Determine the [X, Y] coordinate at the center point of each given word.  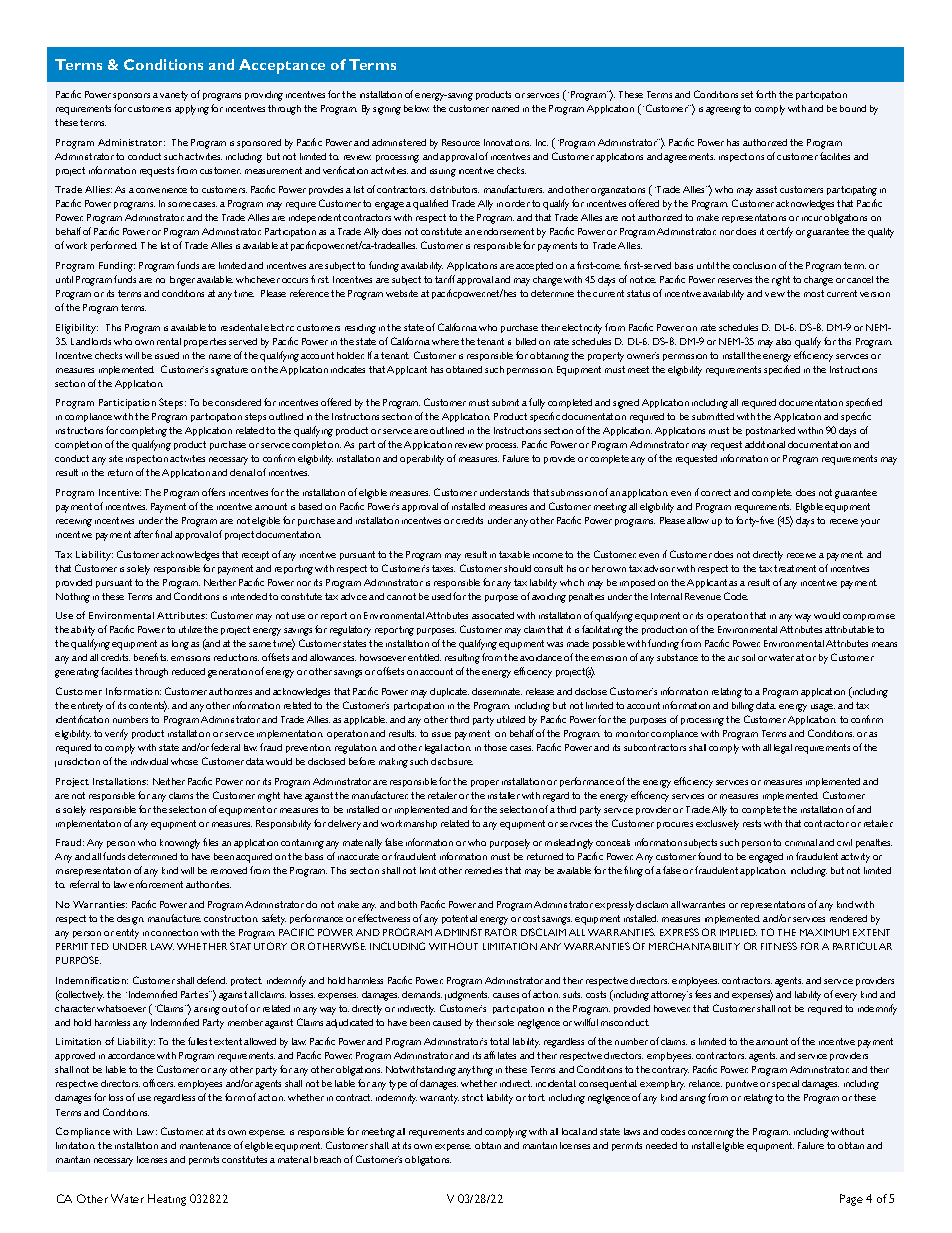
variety [174, 96]
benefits [151, 657]
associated [493, 615]
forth [766, 94]
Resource [461, 142]
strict [472, 1097]
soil [748, 657]
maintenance [205, 1145]
